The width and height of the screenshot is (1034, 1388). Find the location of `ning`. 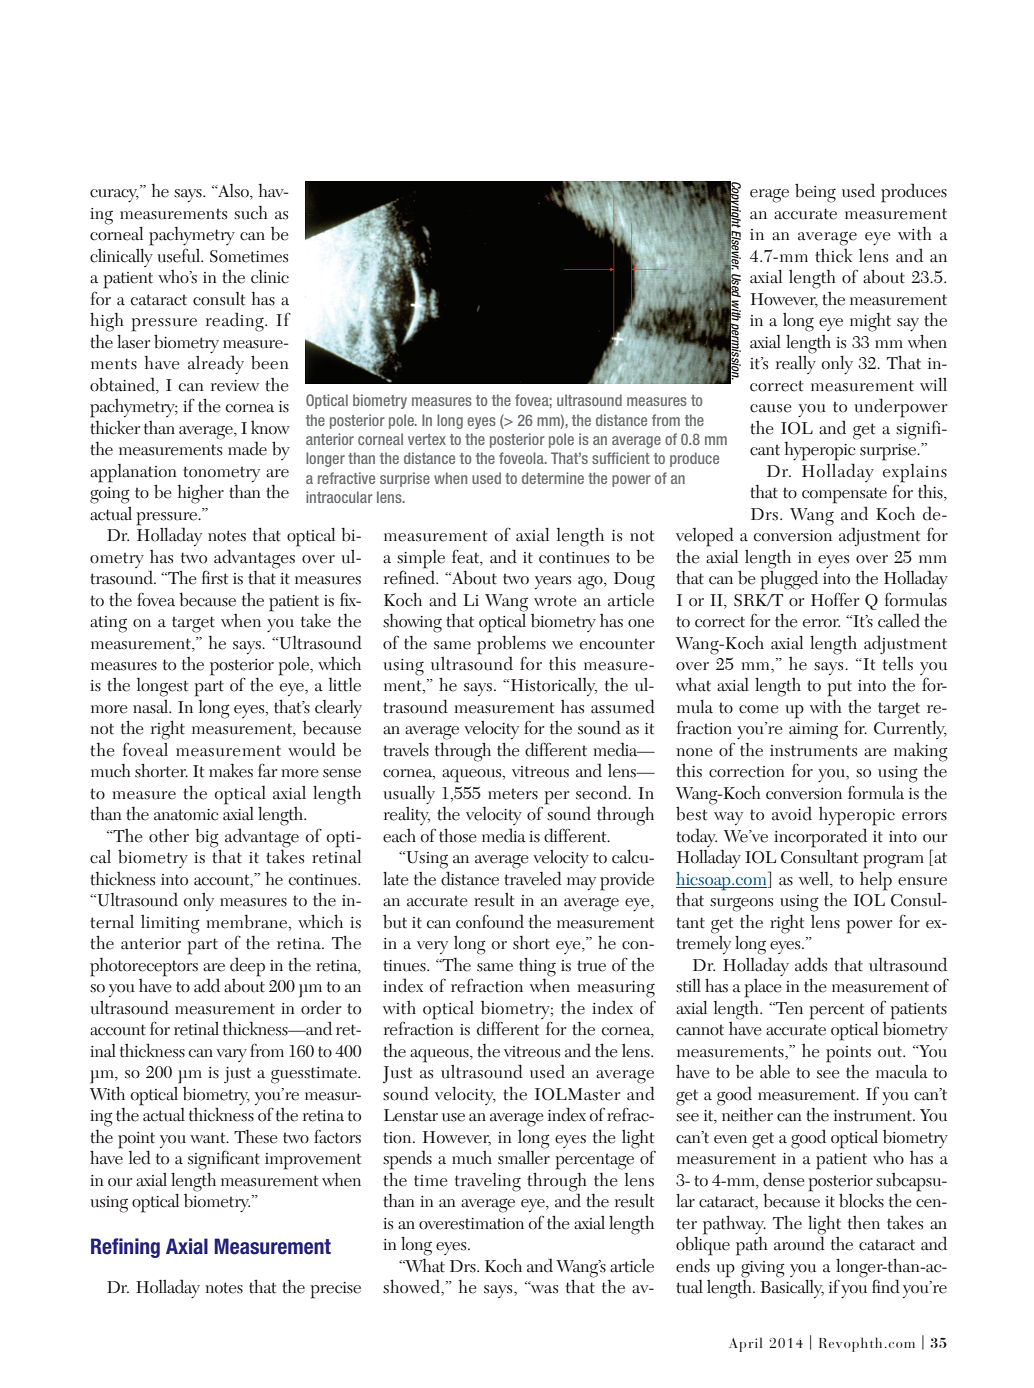

ning is located at coordinates (142, 1248).
